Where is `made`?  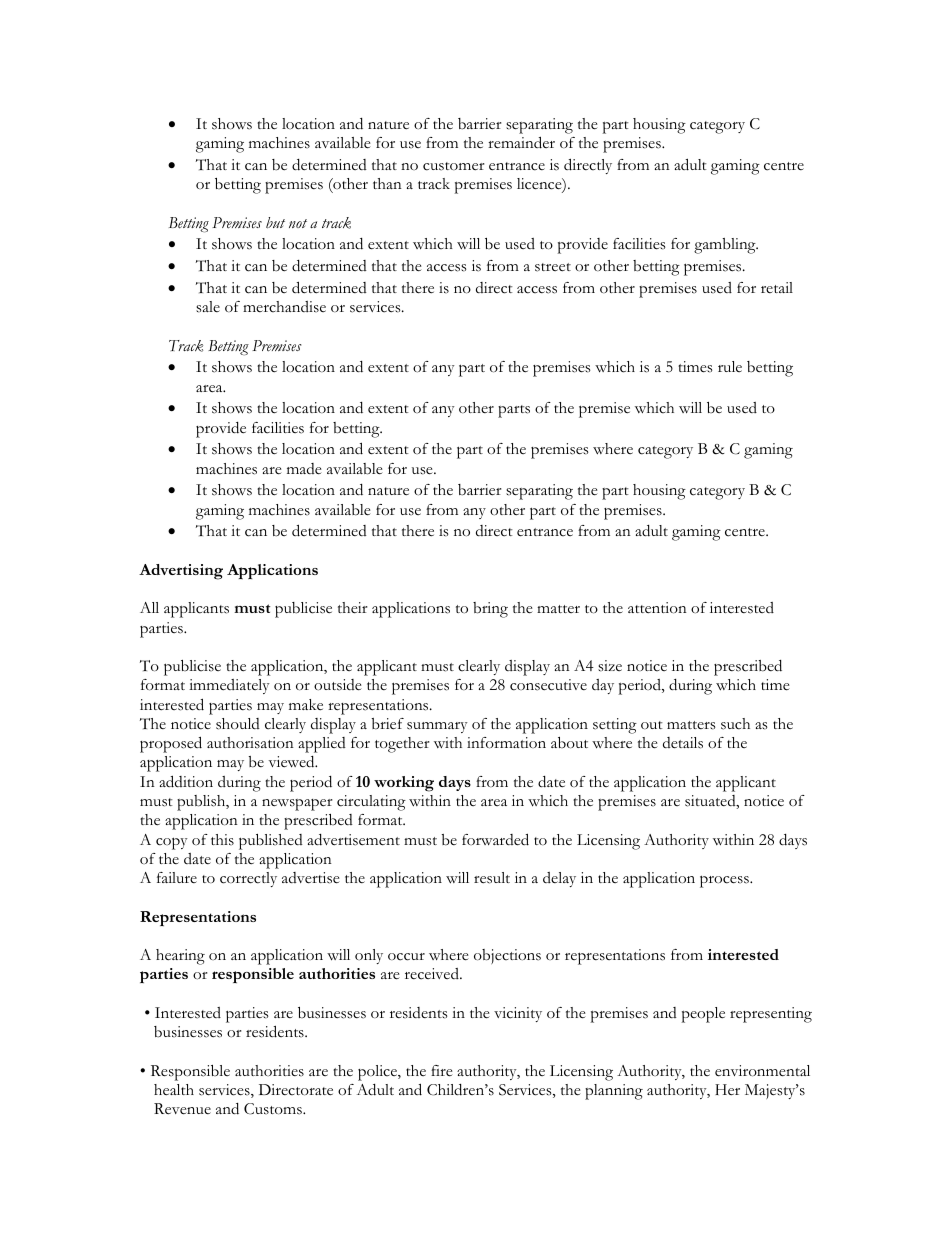 made is located at coordinates (304, 469).
